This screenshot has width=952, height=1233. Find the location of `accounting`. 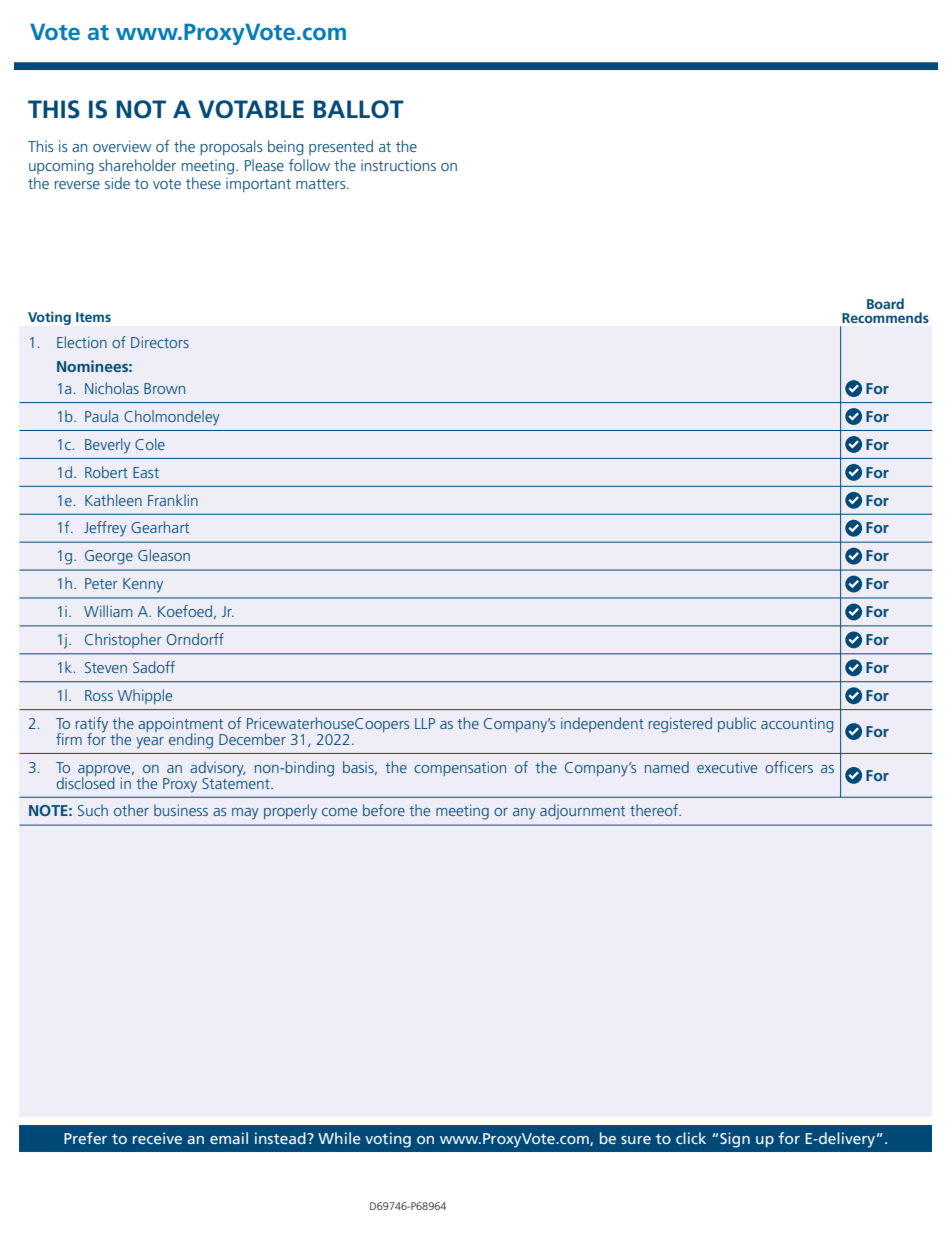

accounting is located at coordinates (797, 725).
